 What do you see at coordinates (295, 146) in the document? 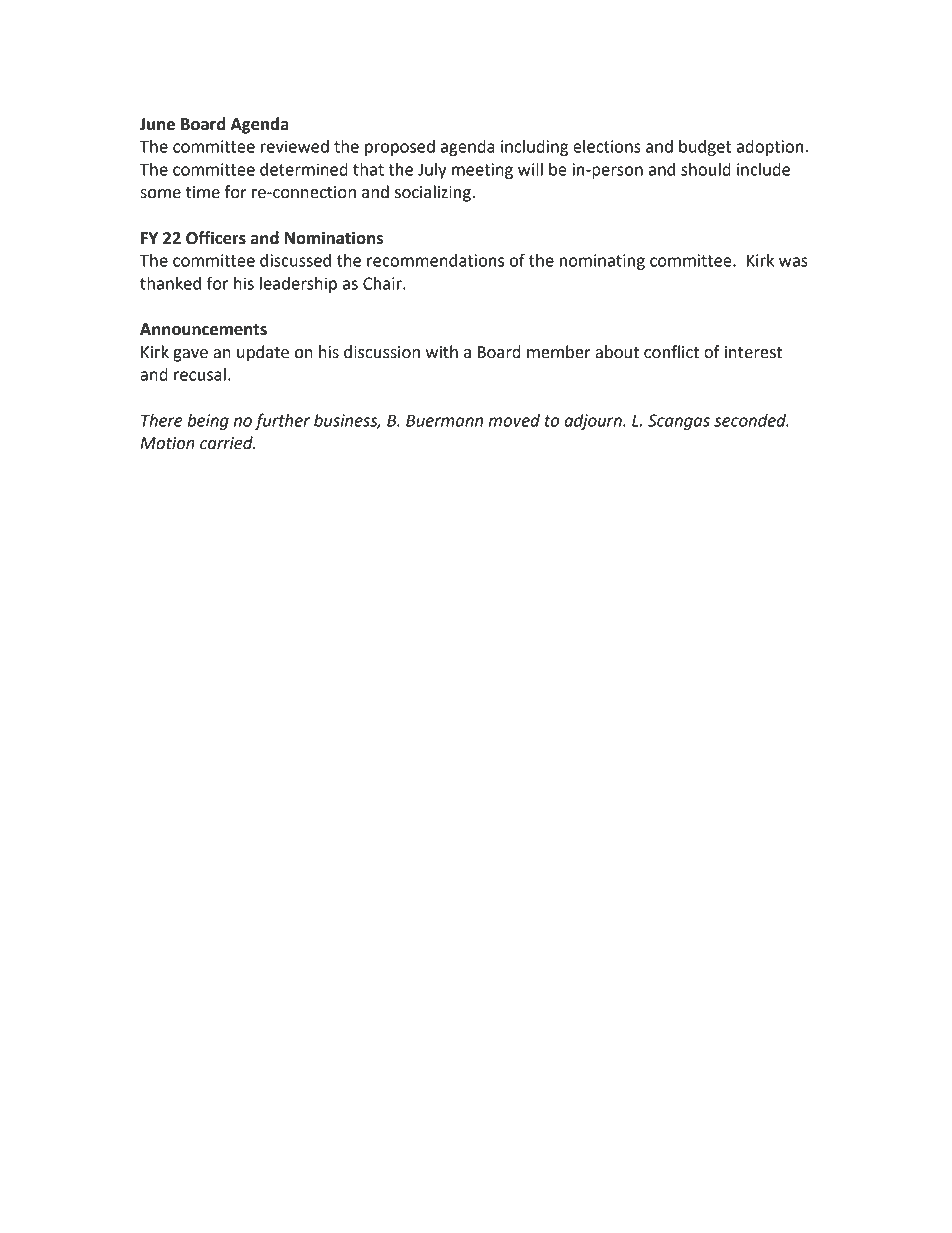
I see `reviewed` at bounding box center [295, 146].
